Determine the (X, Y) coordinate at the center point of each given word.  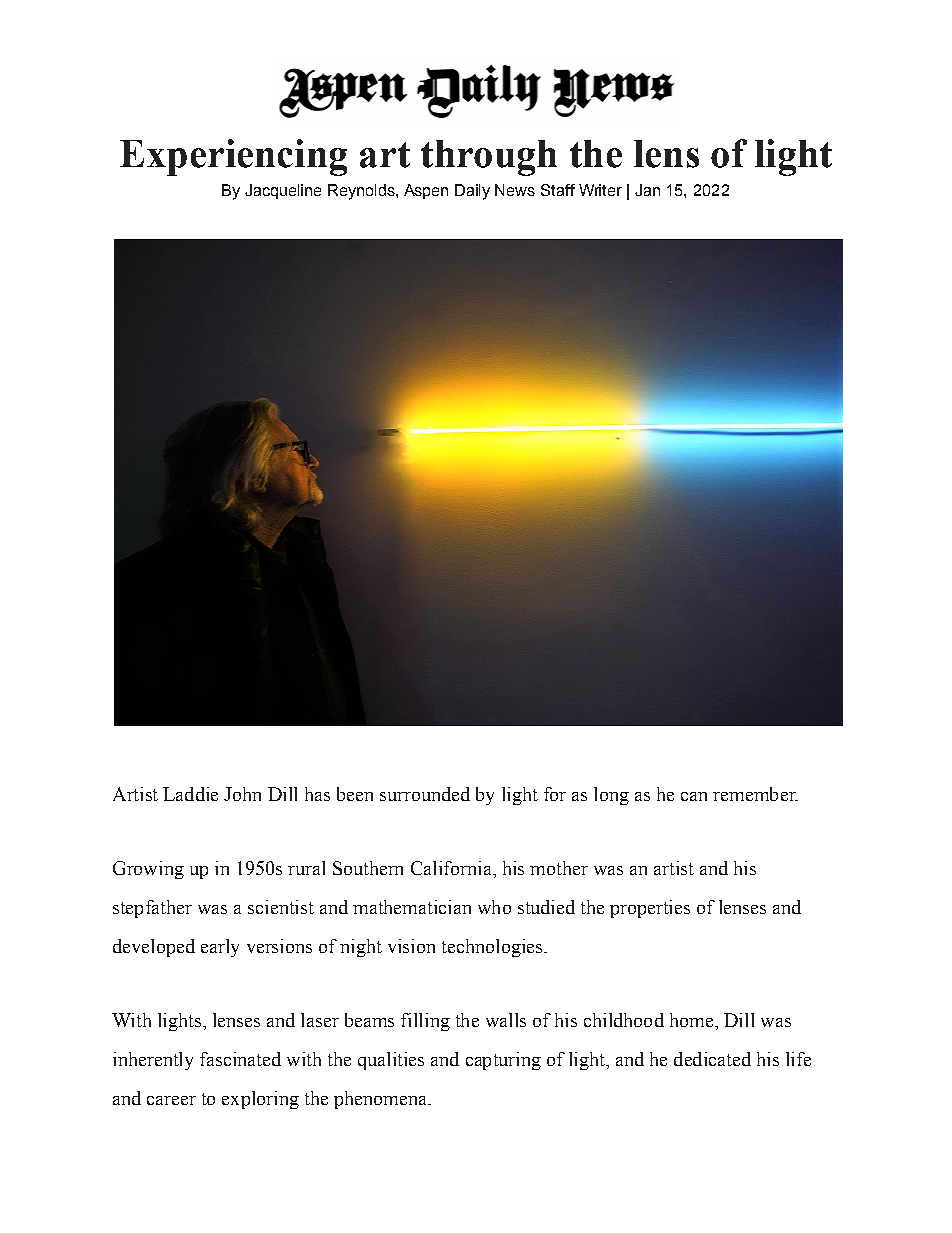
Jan (647, 190)
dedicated (712, 1059)
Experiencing (233, 157)
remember (755, 794)
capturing (503, 1061)
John (242, 794)
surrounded (425, 794)
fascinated (240, 1059)
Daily (472, 192)
